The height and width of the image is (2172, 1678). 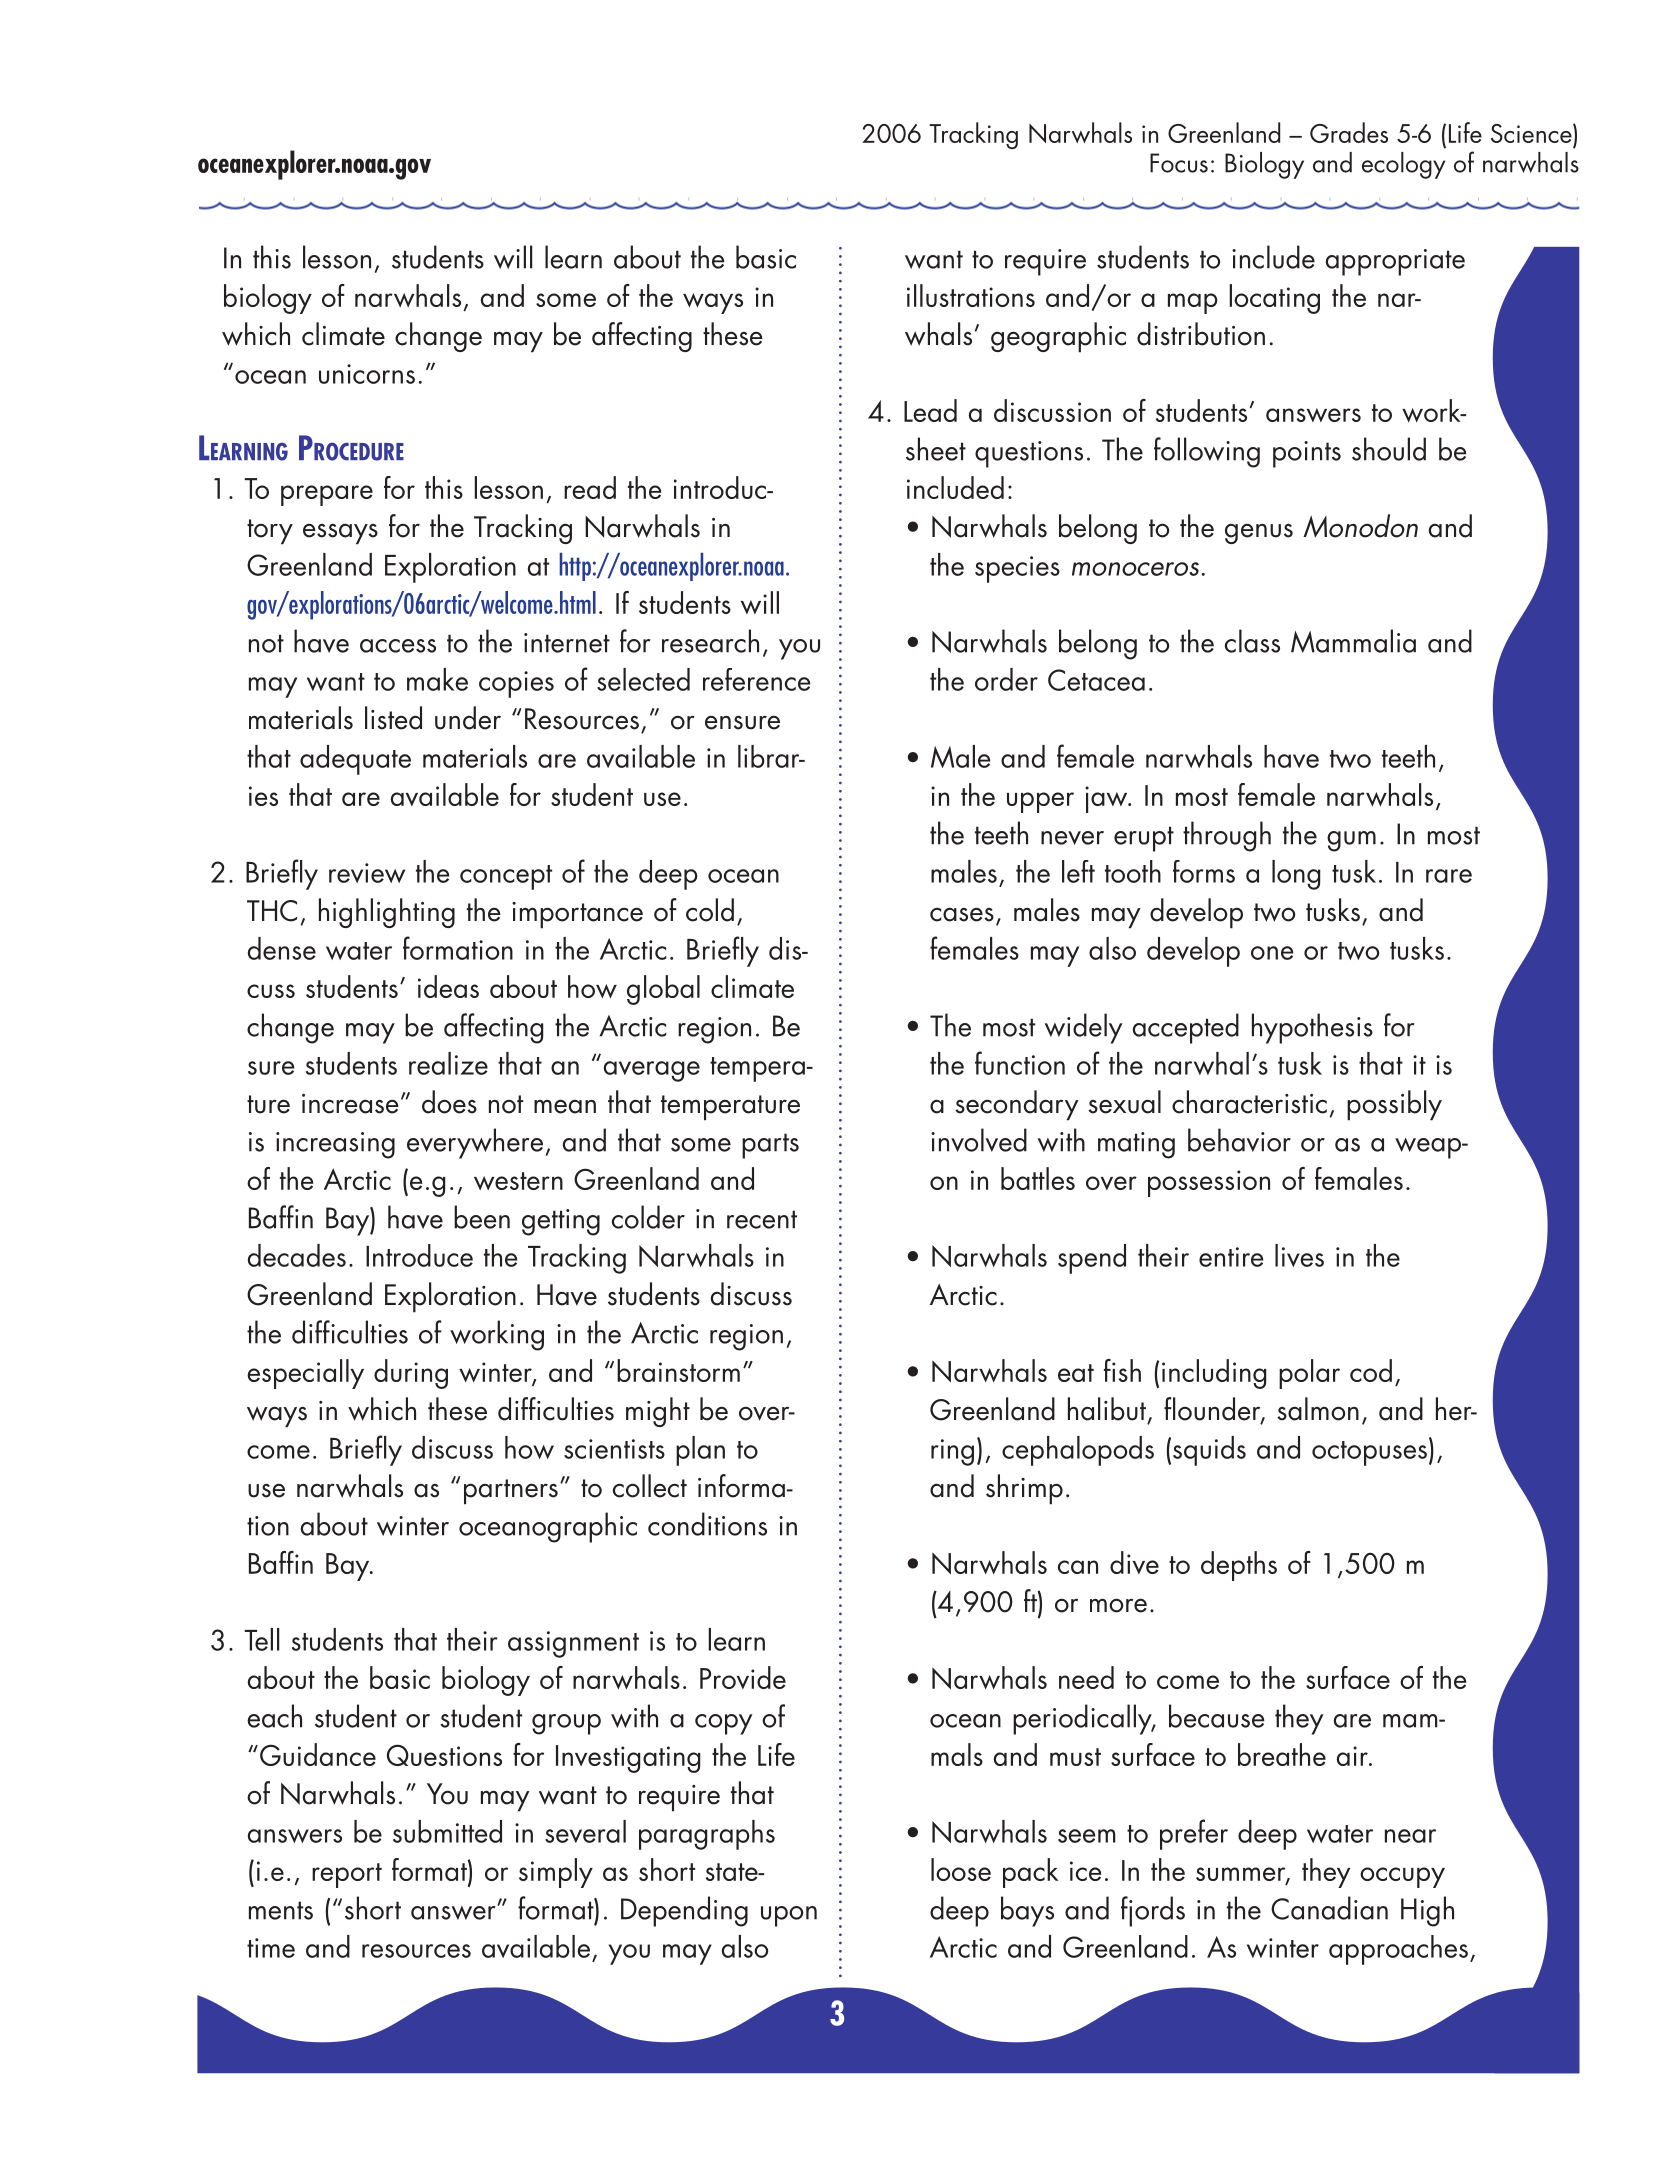 What do you see at coordinates (327, 495) in the image?
I see `prepare` at bounding box center [327, 495].
